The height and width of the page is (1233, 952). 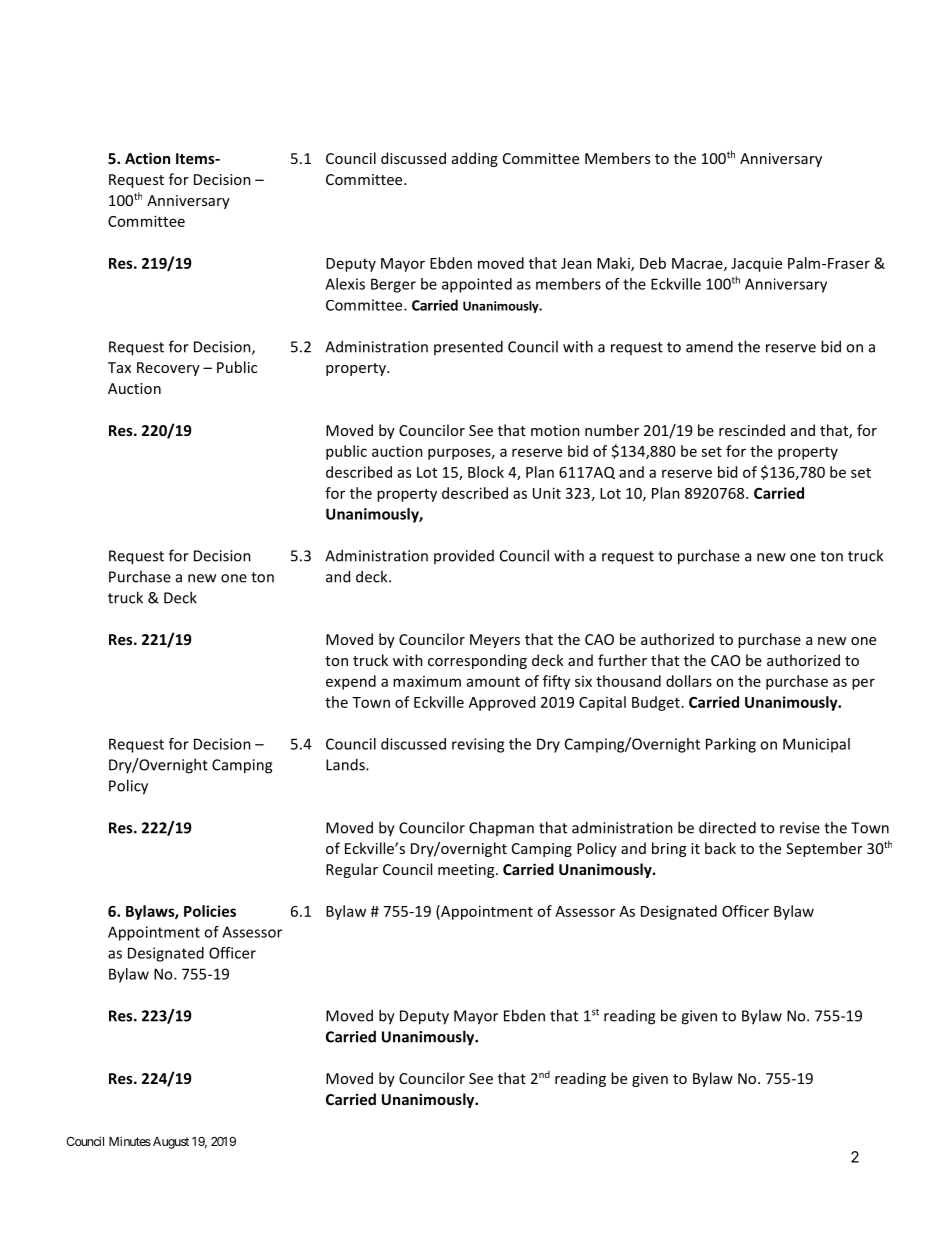 I want to click on Action, so click(x=147, y=158).
